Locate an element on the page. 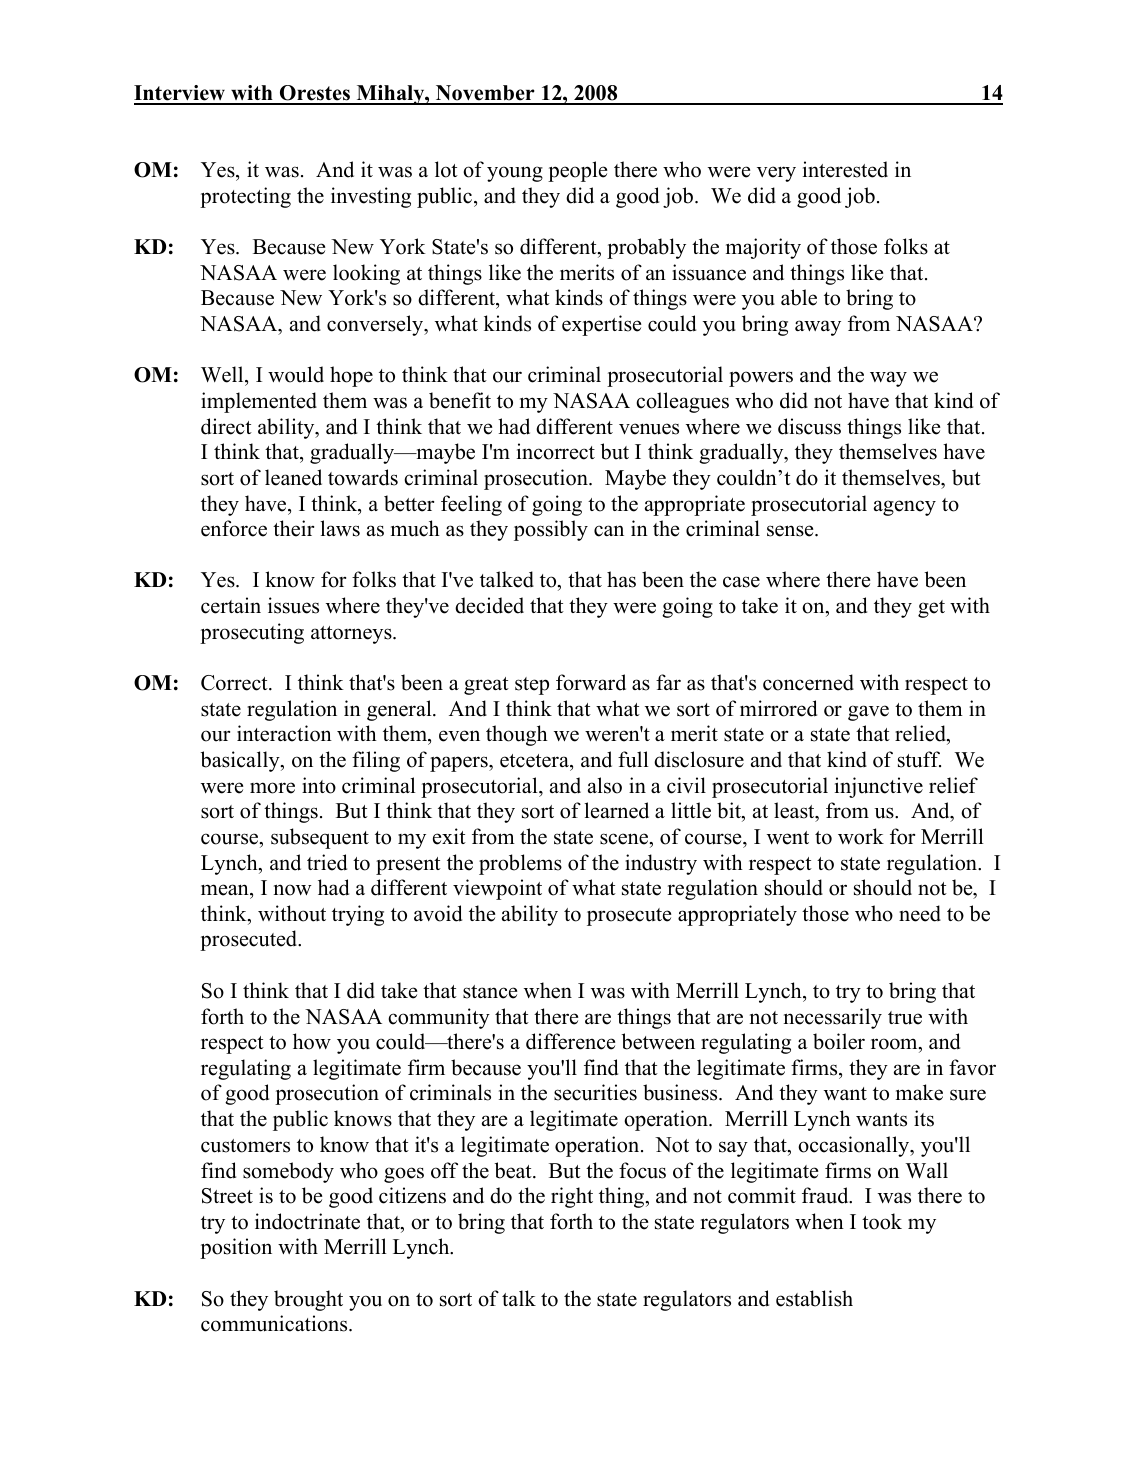 The width and height of the image is (1137, 1472). discuss is located at coordinates (809, 426).
